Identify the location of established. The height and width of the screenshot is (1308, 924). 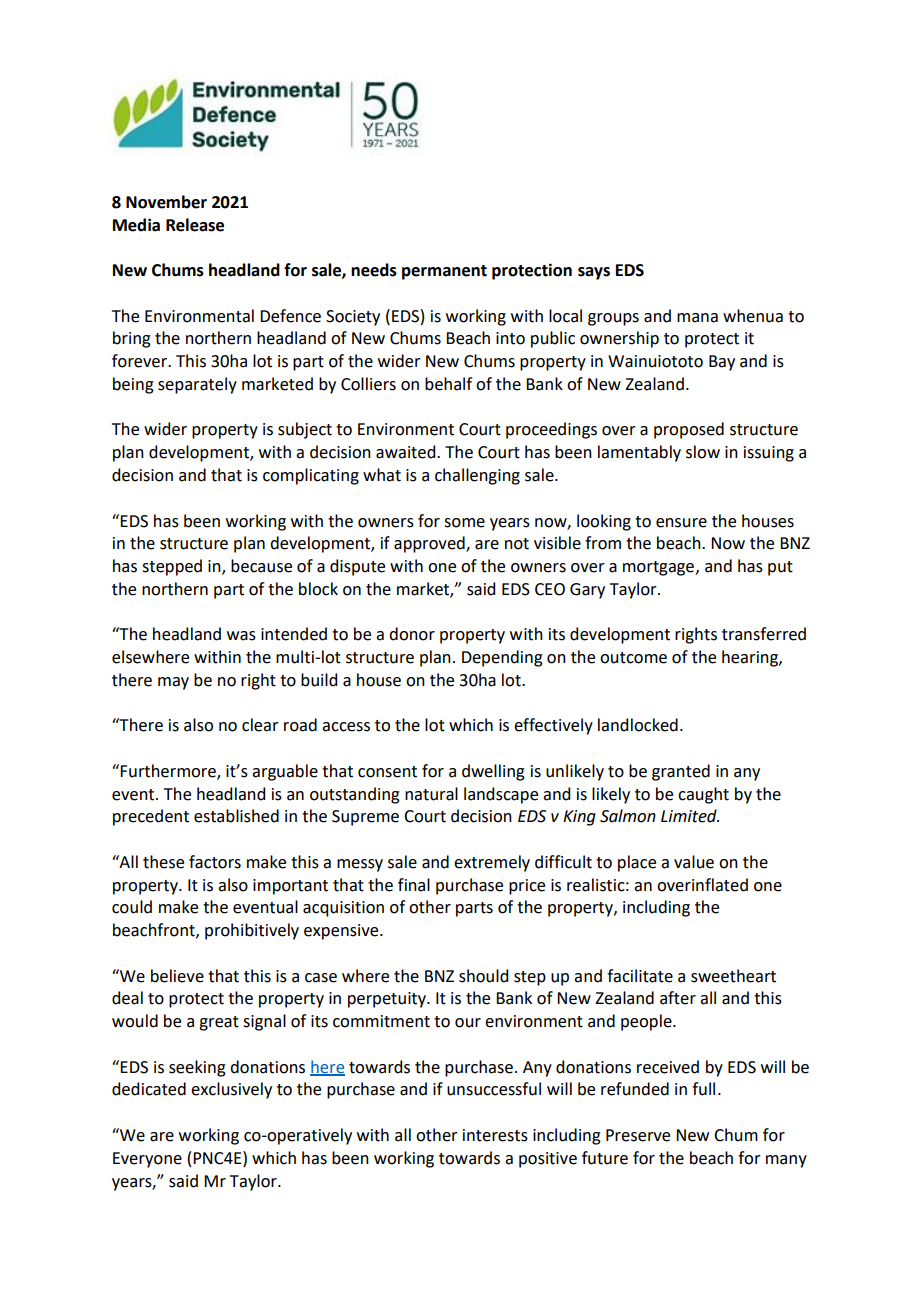
(236, 816).
